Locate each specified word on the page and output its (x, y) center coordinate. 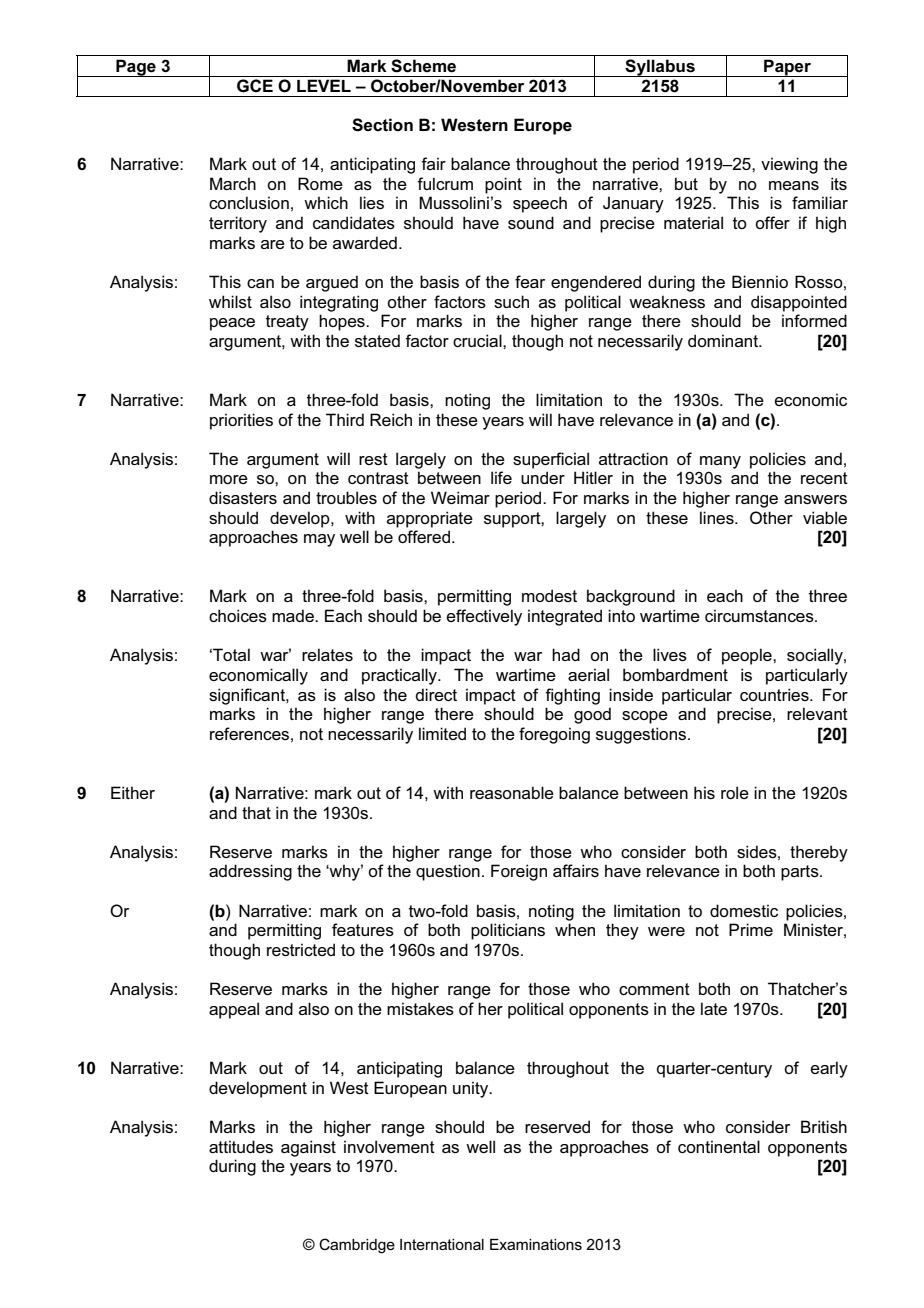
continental (719, 1146)
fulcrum (445, 183)
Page (136, 68)
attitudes (241, 1146)
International (442, 1244)
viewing (789, 165)
